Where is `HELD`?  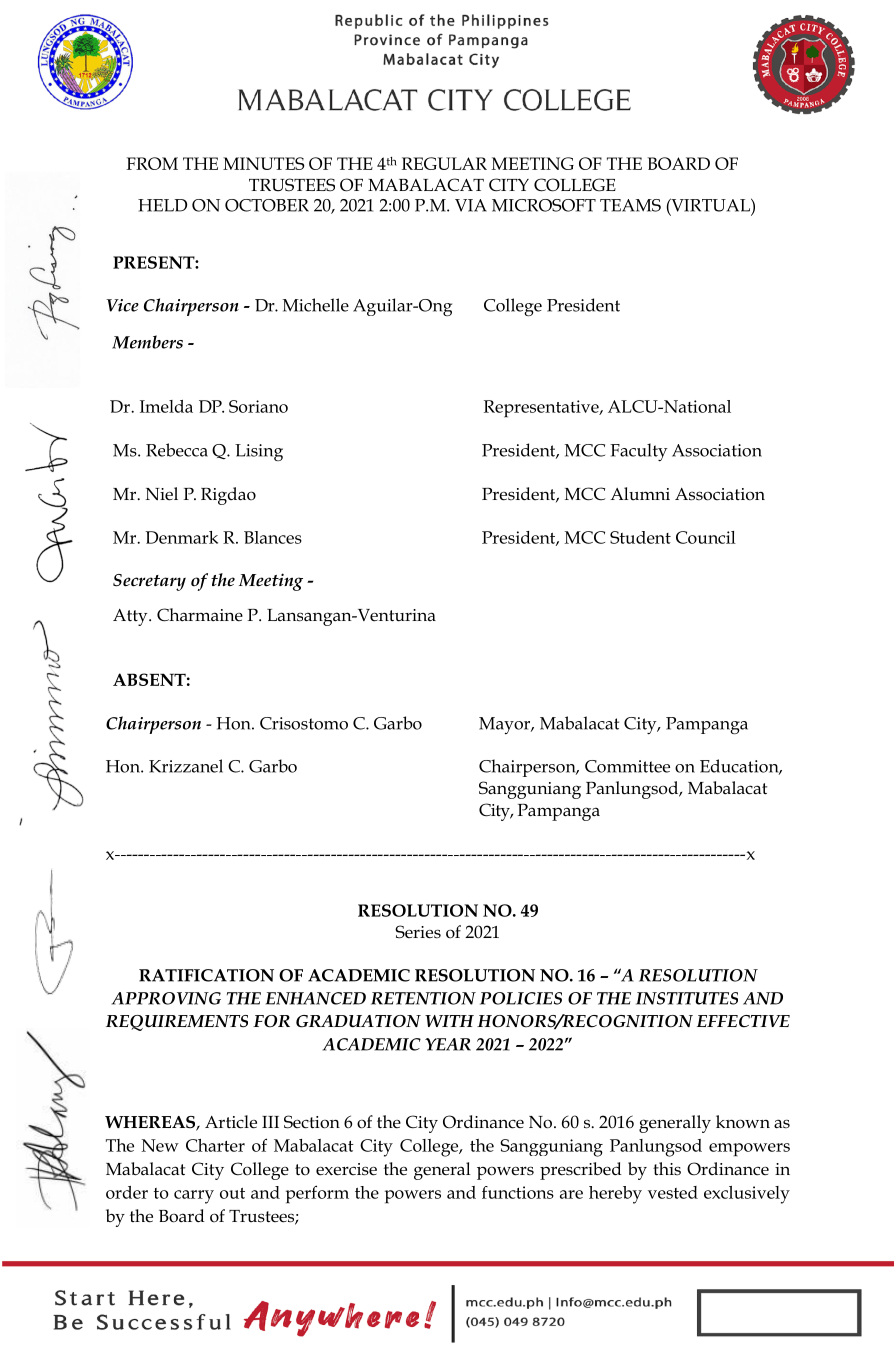 HELD is located at coordinates (162, 205).
